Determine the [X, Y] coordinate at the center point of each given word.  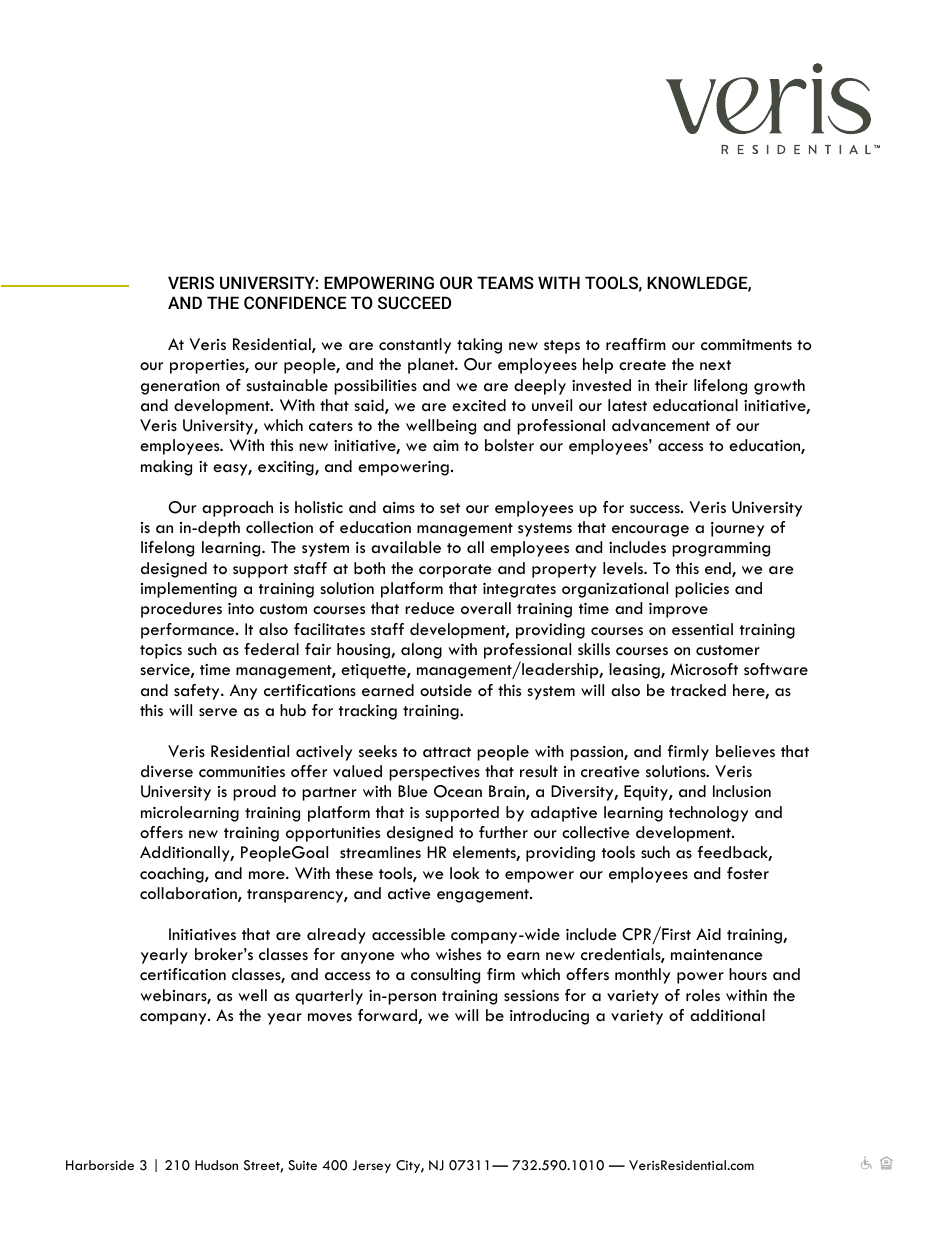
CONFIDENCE [295, 302]
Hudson [216, 1165]
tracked [698, 690]
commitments [746, 345]
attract [447, 752]
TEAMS [505, 282]
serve [218, 712]
